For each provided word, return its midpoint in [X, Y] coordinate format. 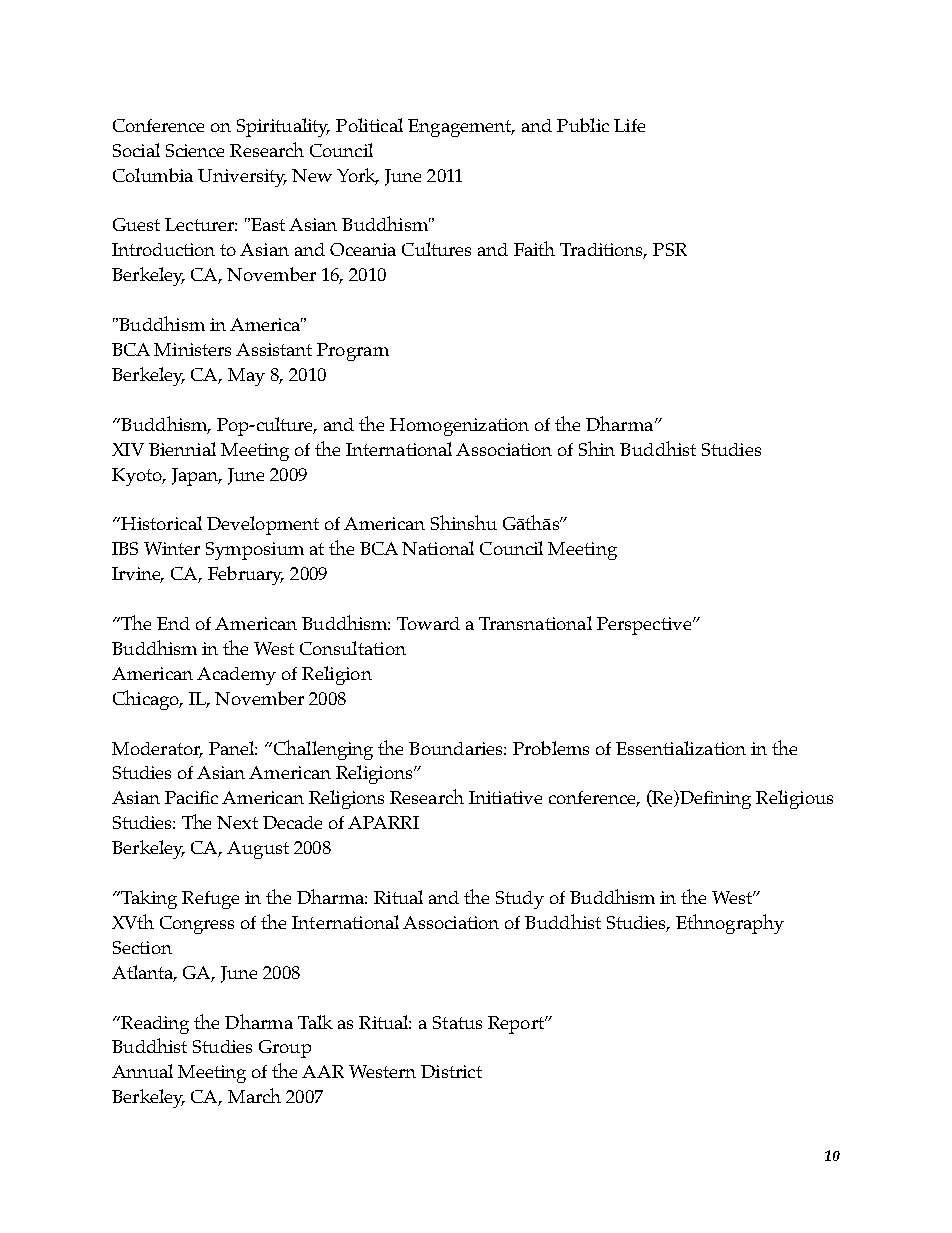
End [173, 623]
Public [583, 125]
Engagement [461, 128]
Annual [142, 1071]
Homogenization [459, 427]
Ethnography [730, 924]
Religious [794, 799]
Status [457, 1022]
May [246, 377]
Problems [551, 748]
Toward [428, 623]
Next [237, 822]
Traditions [603, 251]
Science [195, 150]
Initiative [505, 797]
